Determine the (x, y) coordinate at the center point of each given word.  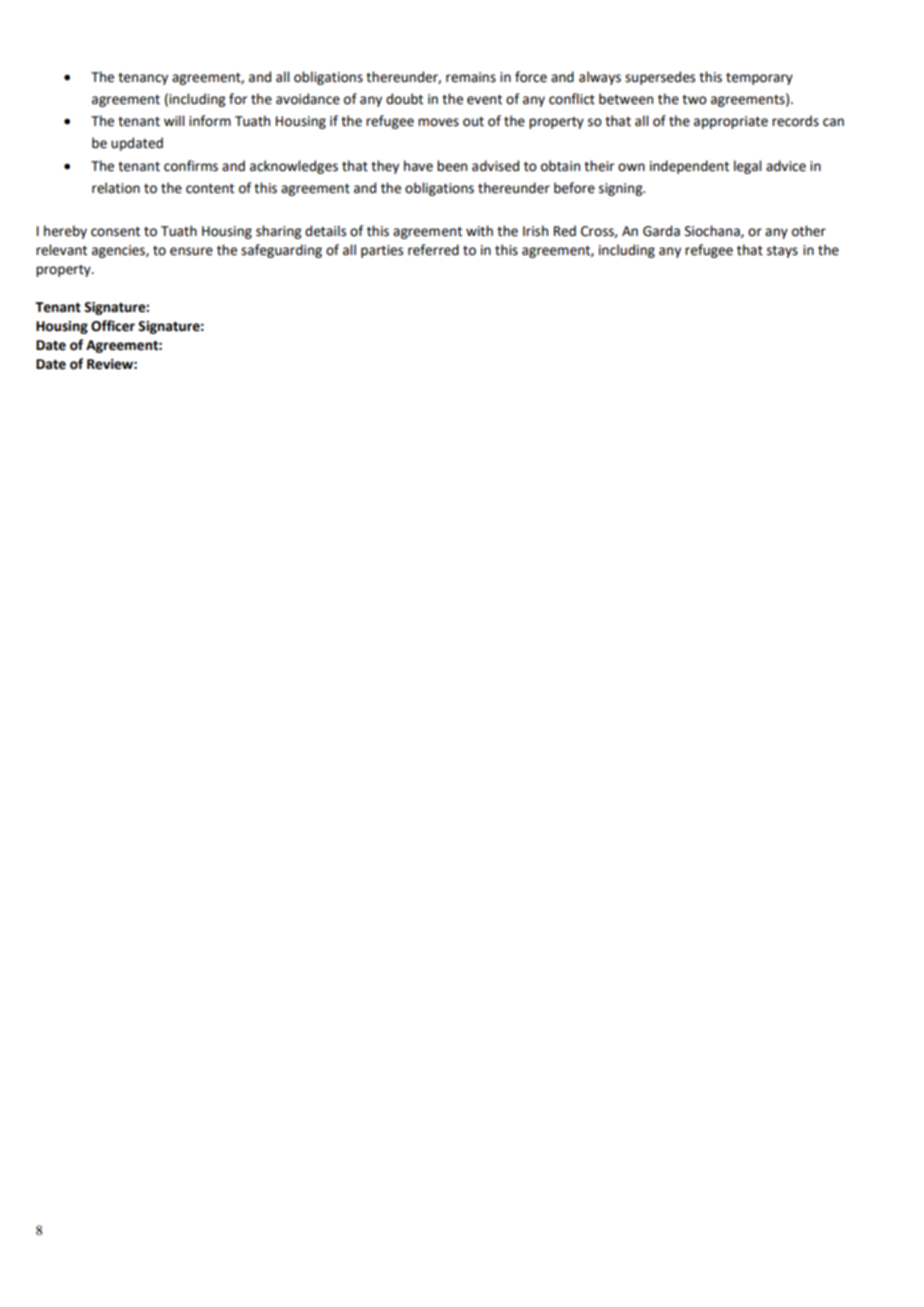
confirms (191, 166)
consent (115, 232)
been (452, 166)
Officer (113, 326)
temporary (759, 79)
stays (782, 252)
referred (433, 250)
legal (747, 167)
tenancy (143, 79)
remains (471, 77)
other (809, 231)
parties (382, 251)
